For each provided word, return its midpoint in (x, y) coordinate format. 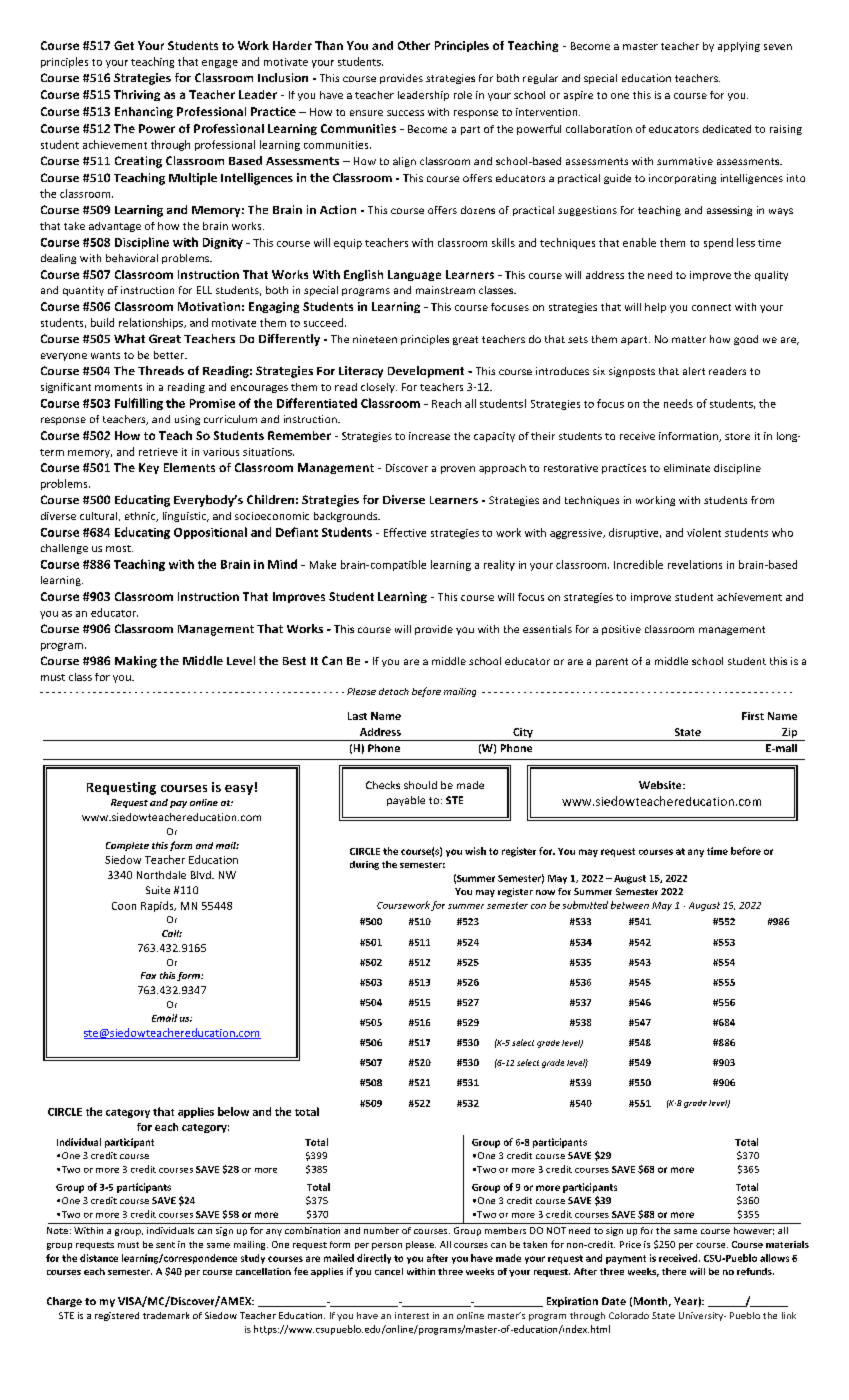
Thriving (137, 95)
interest (412, 1315)
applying (739, 47)
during (364, 865)
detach (394, 691)
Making (136, 662)
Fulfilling (139, 404)
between (630, 905)
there (674, 1271)
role (463, 95)
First (753, 716)
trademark (166, 1315)
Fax (148, 975)
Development (426, 372)
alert (694, 371)
